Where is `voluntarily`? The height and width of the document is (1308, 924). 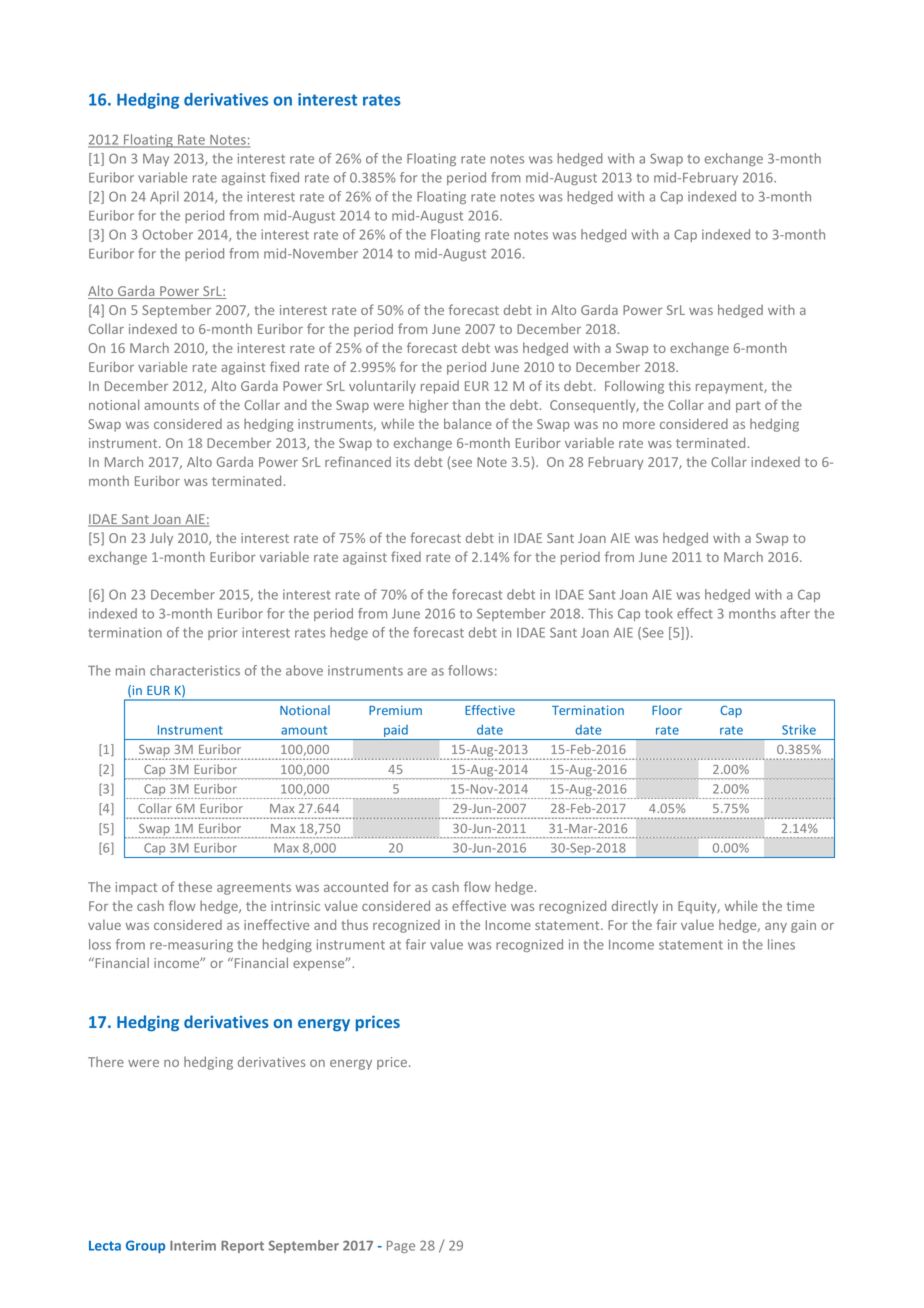
voluntarily is located at coordinates (382, 387).
